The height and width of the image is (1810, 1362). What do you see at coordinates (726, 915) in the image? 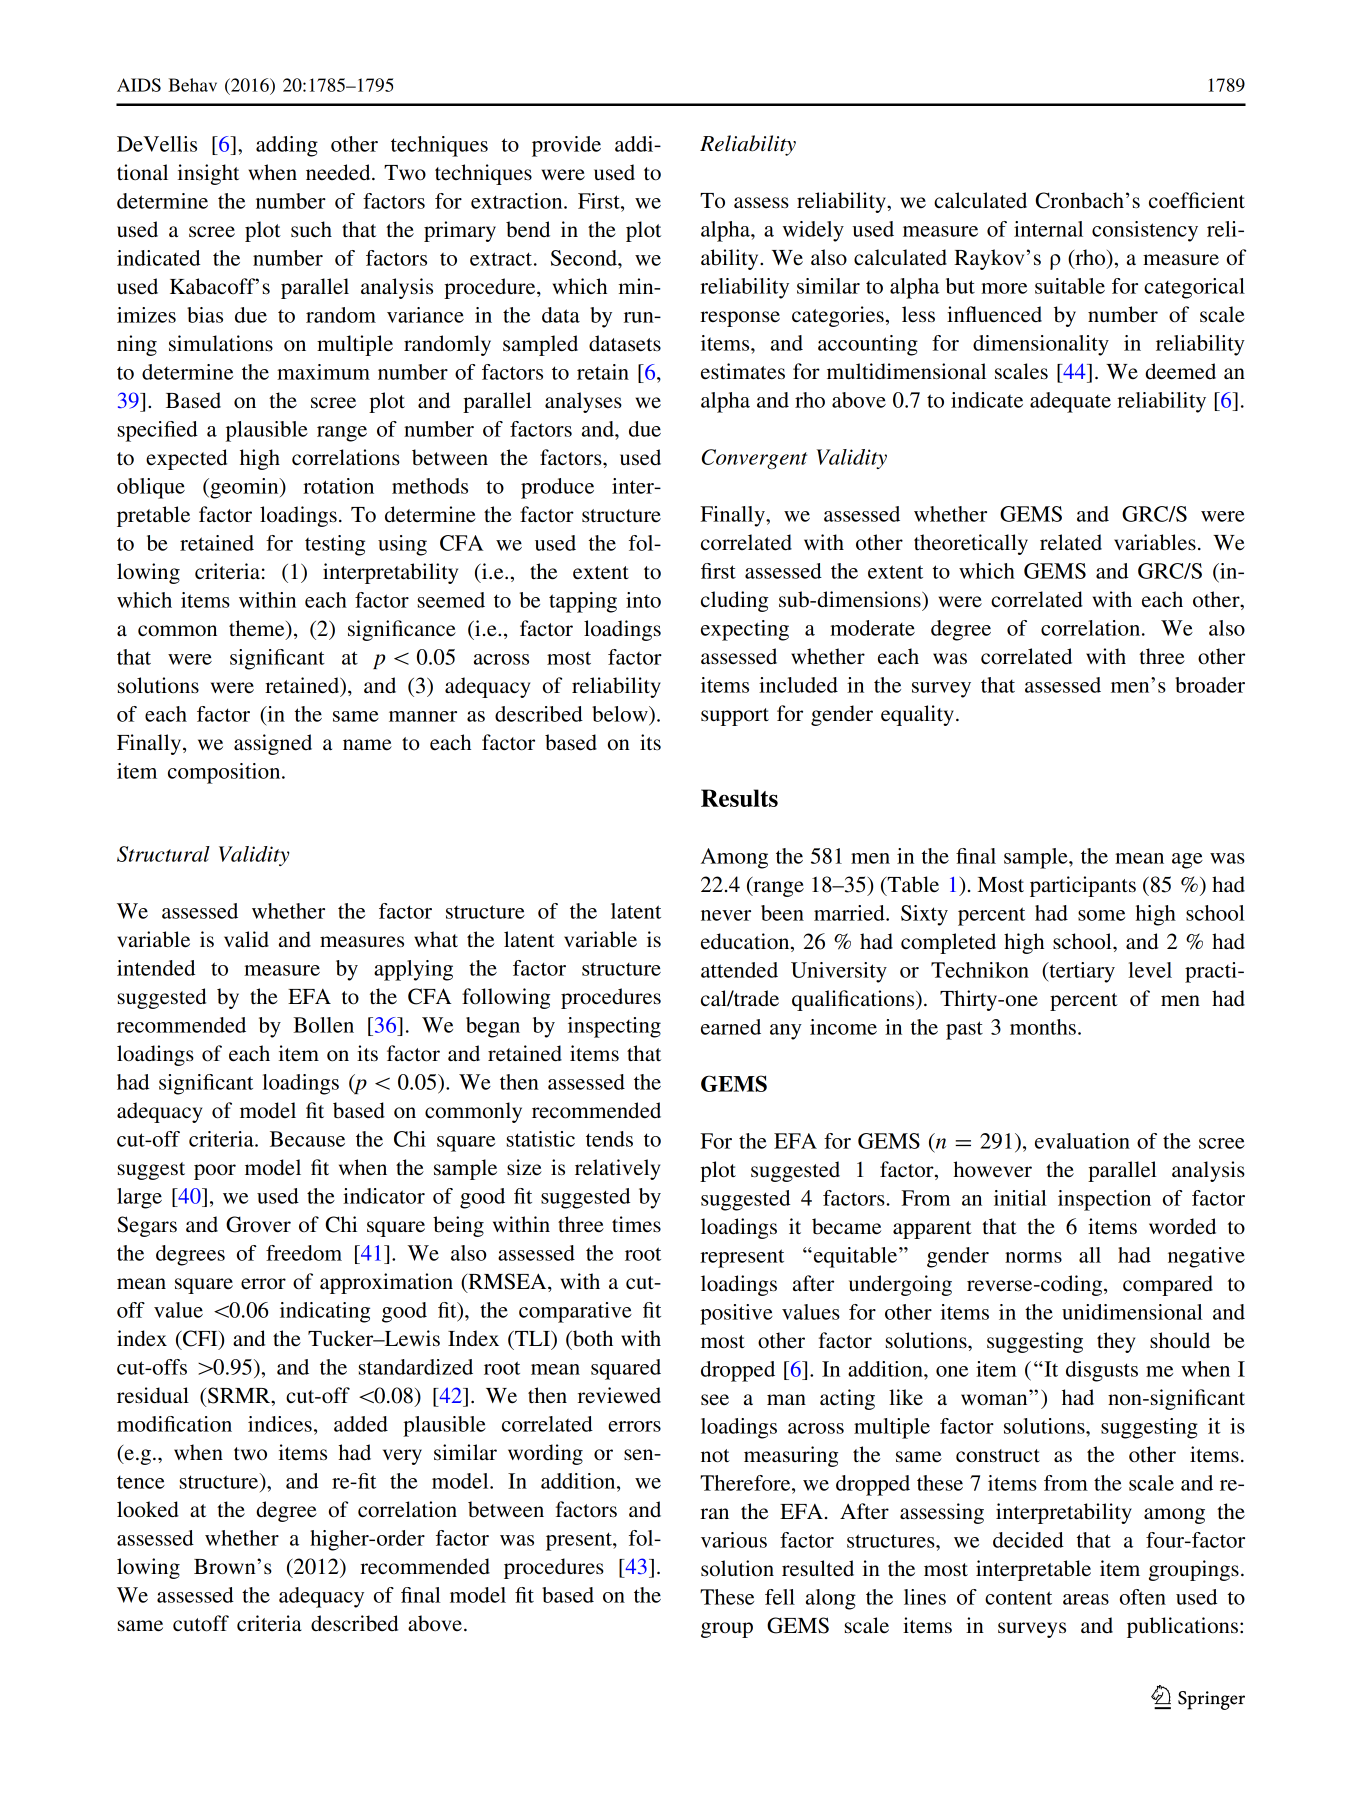
I see `never` at bounding box center [726, 915].
